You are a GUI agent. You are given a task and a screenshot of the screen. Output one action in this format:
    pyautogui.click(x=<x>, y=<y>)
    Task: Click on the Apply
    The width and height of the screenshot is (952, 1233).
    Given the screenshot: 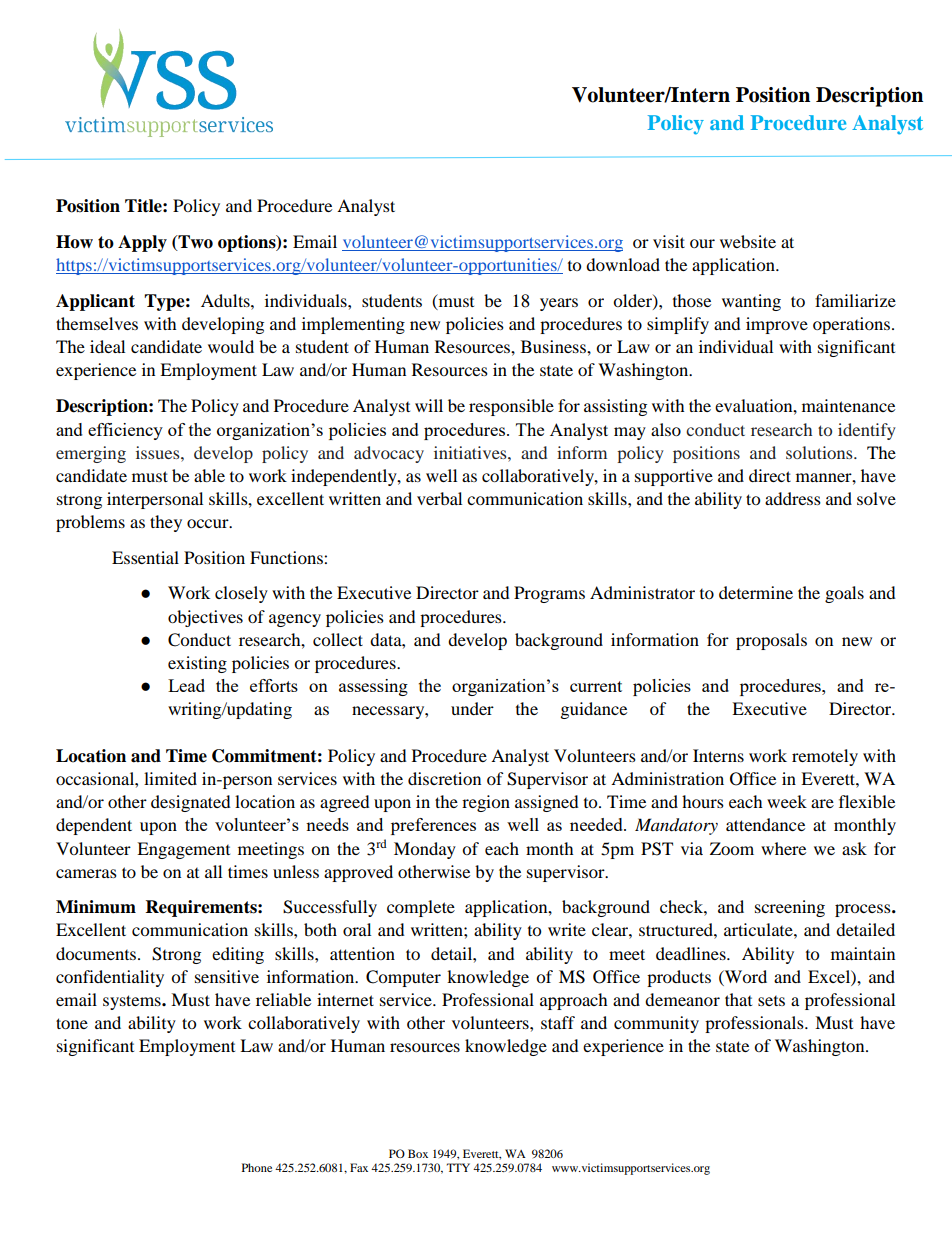 What is the action you would take?
    pyautogui.click(x=142, y=243)
